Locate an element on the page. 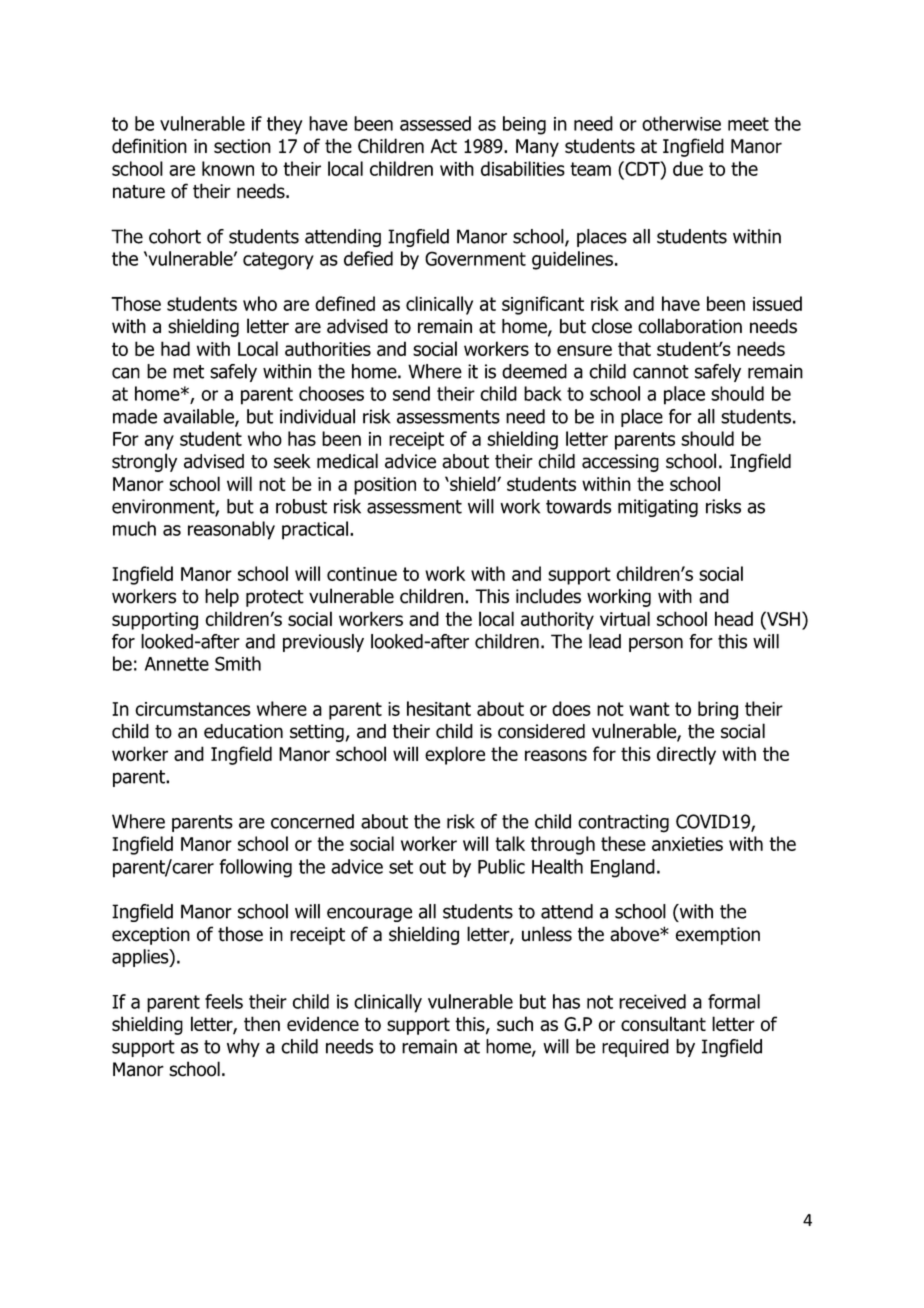 The height and width of the image is (1308, 924). due is located at coordinates (688, 168).
